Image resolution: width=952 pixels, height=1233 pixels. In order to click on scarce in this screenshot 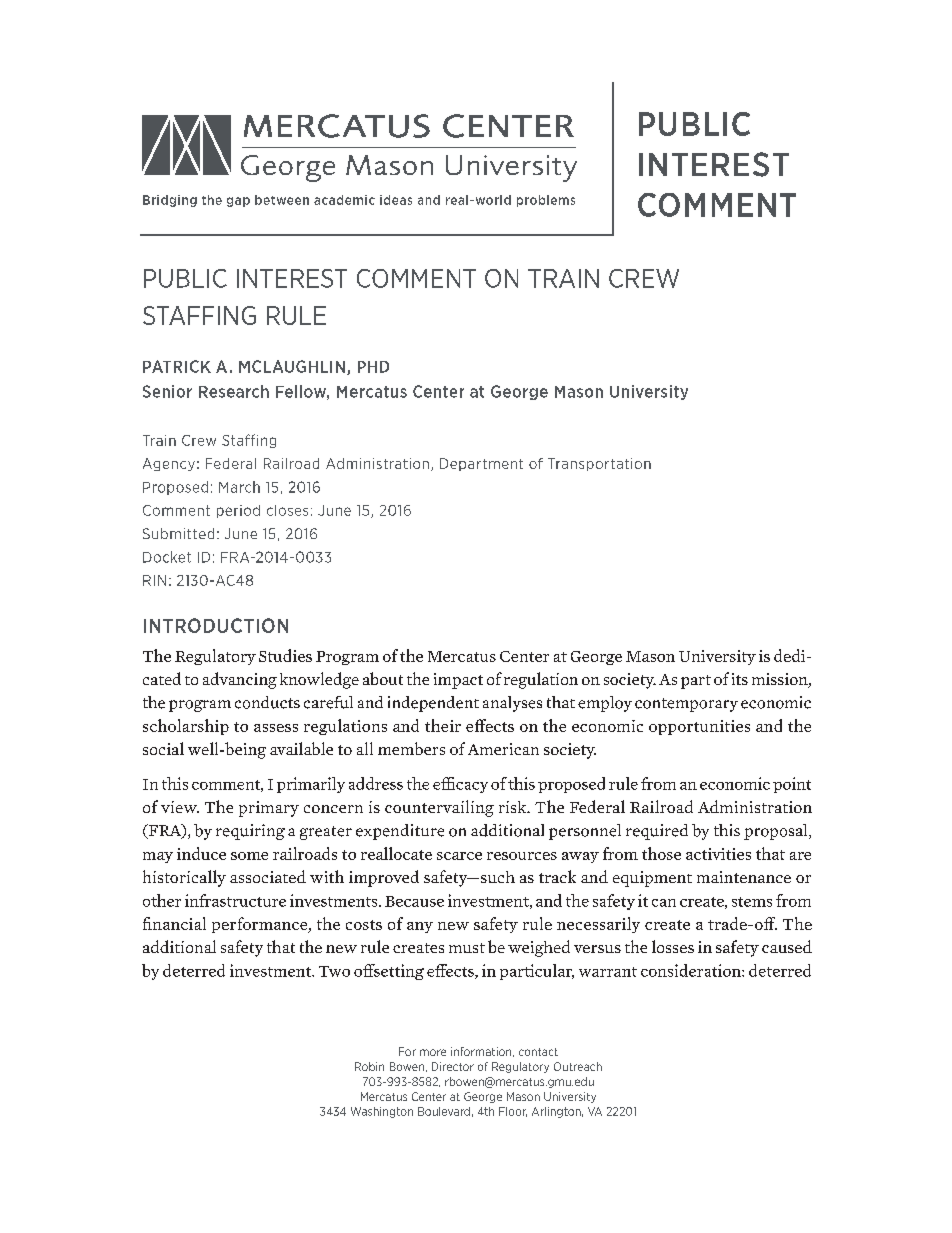, I will do `click(459, 856)`.
